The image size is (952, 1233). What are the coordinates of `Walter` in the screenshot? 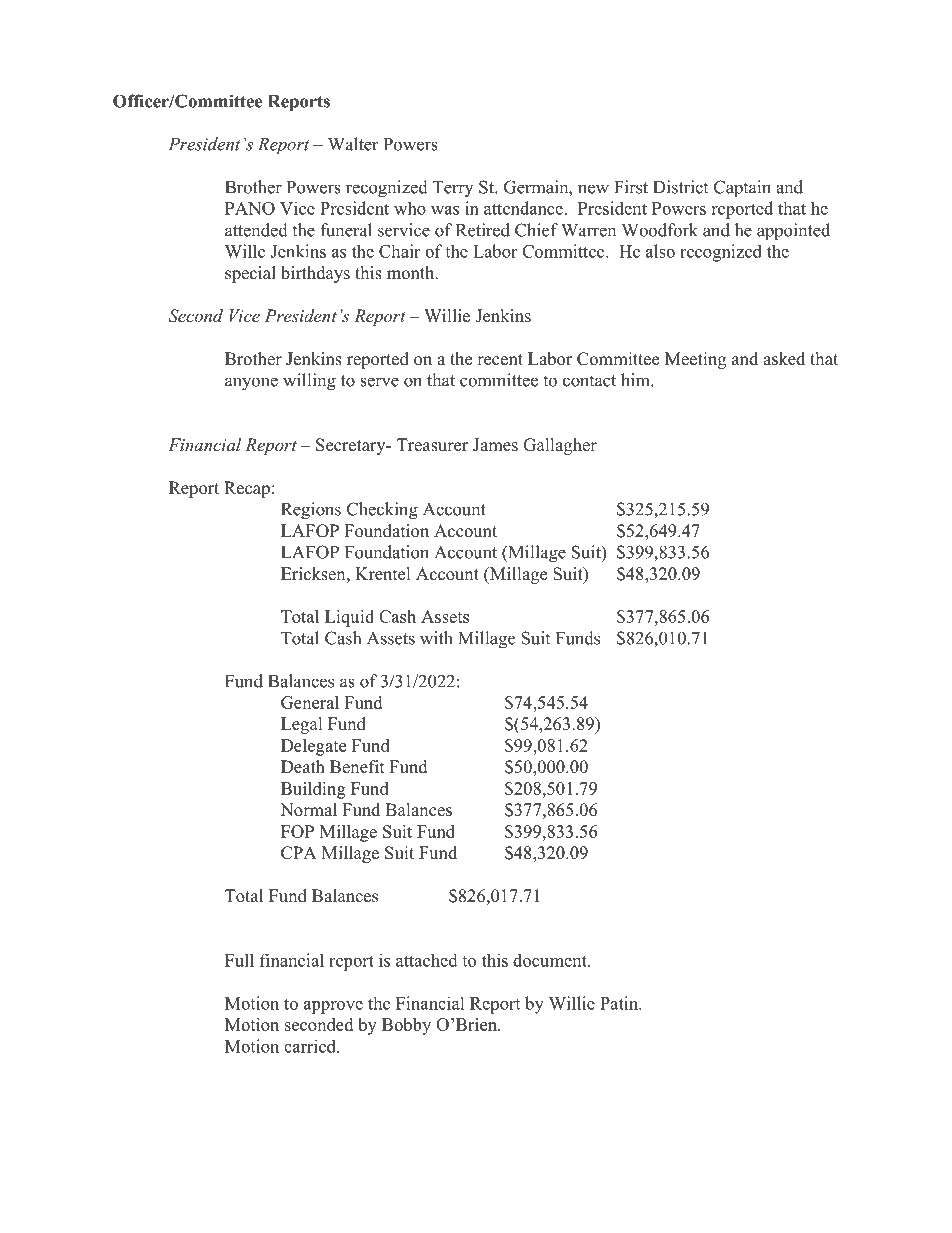 It's located at (353, 144).
